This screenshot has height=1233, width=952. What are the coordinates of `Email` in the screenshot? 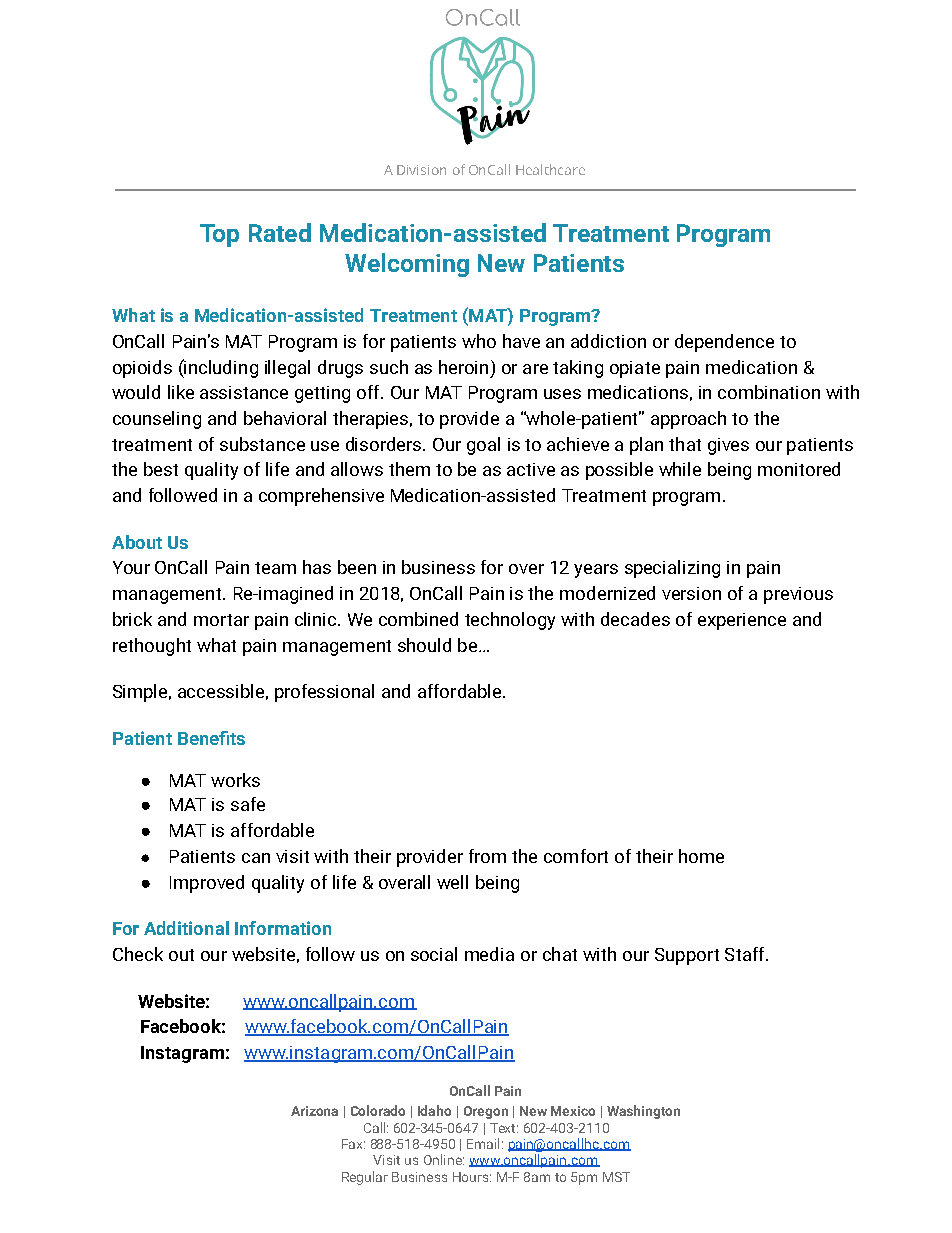 It's located at (483, 1143).
